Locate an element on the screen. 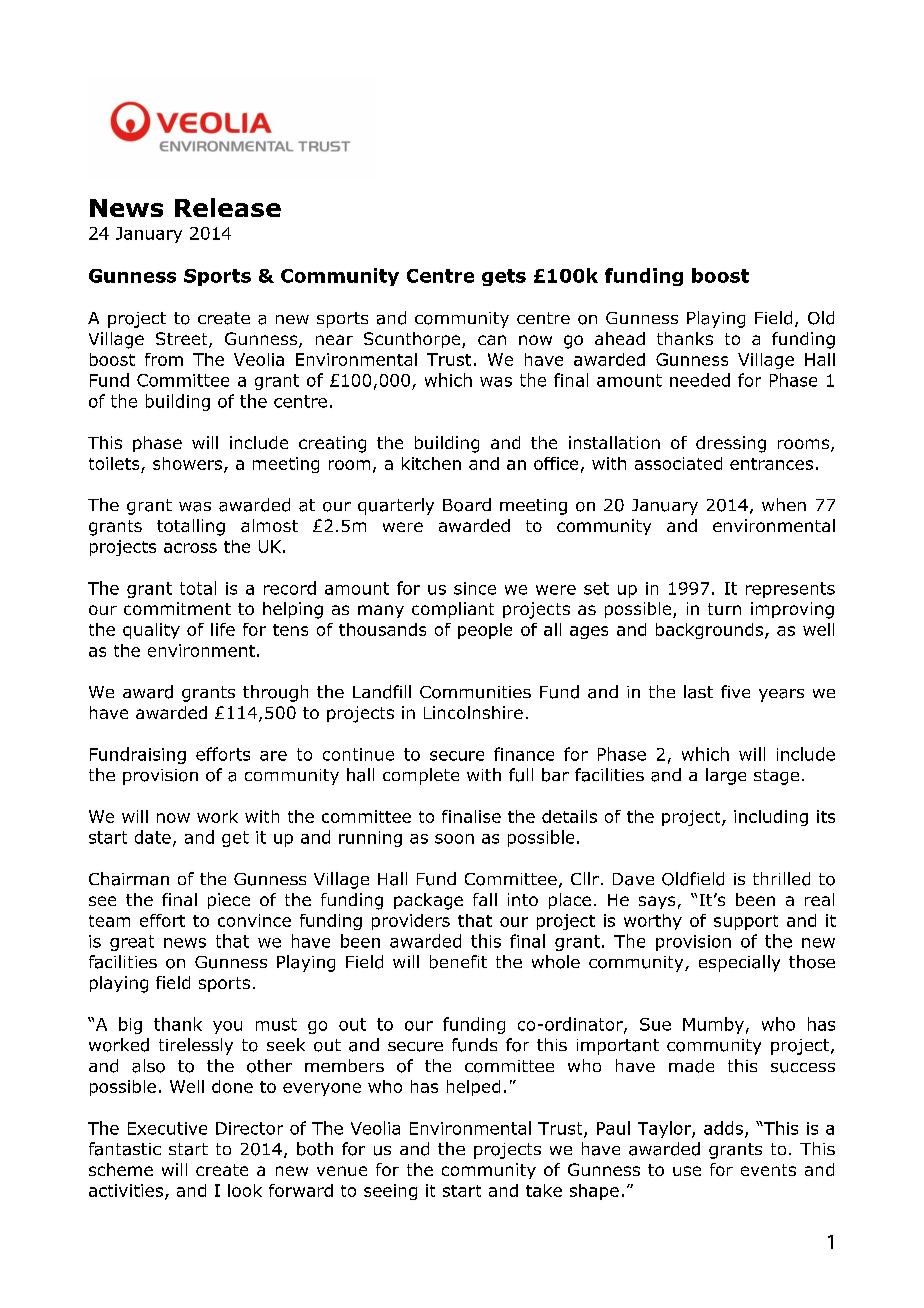  gets is located at coordinates (504, 277).
